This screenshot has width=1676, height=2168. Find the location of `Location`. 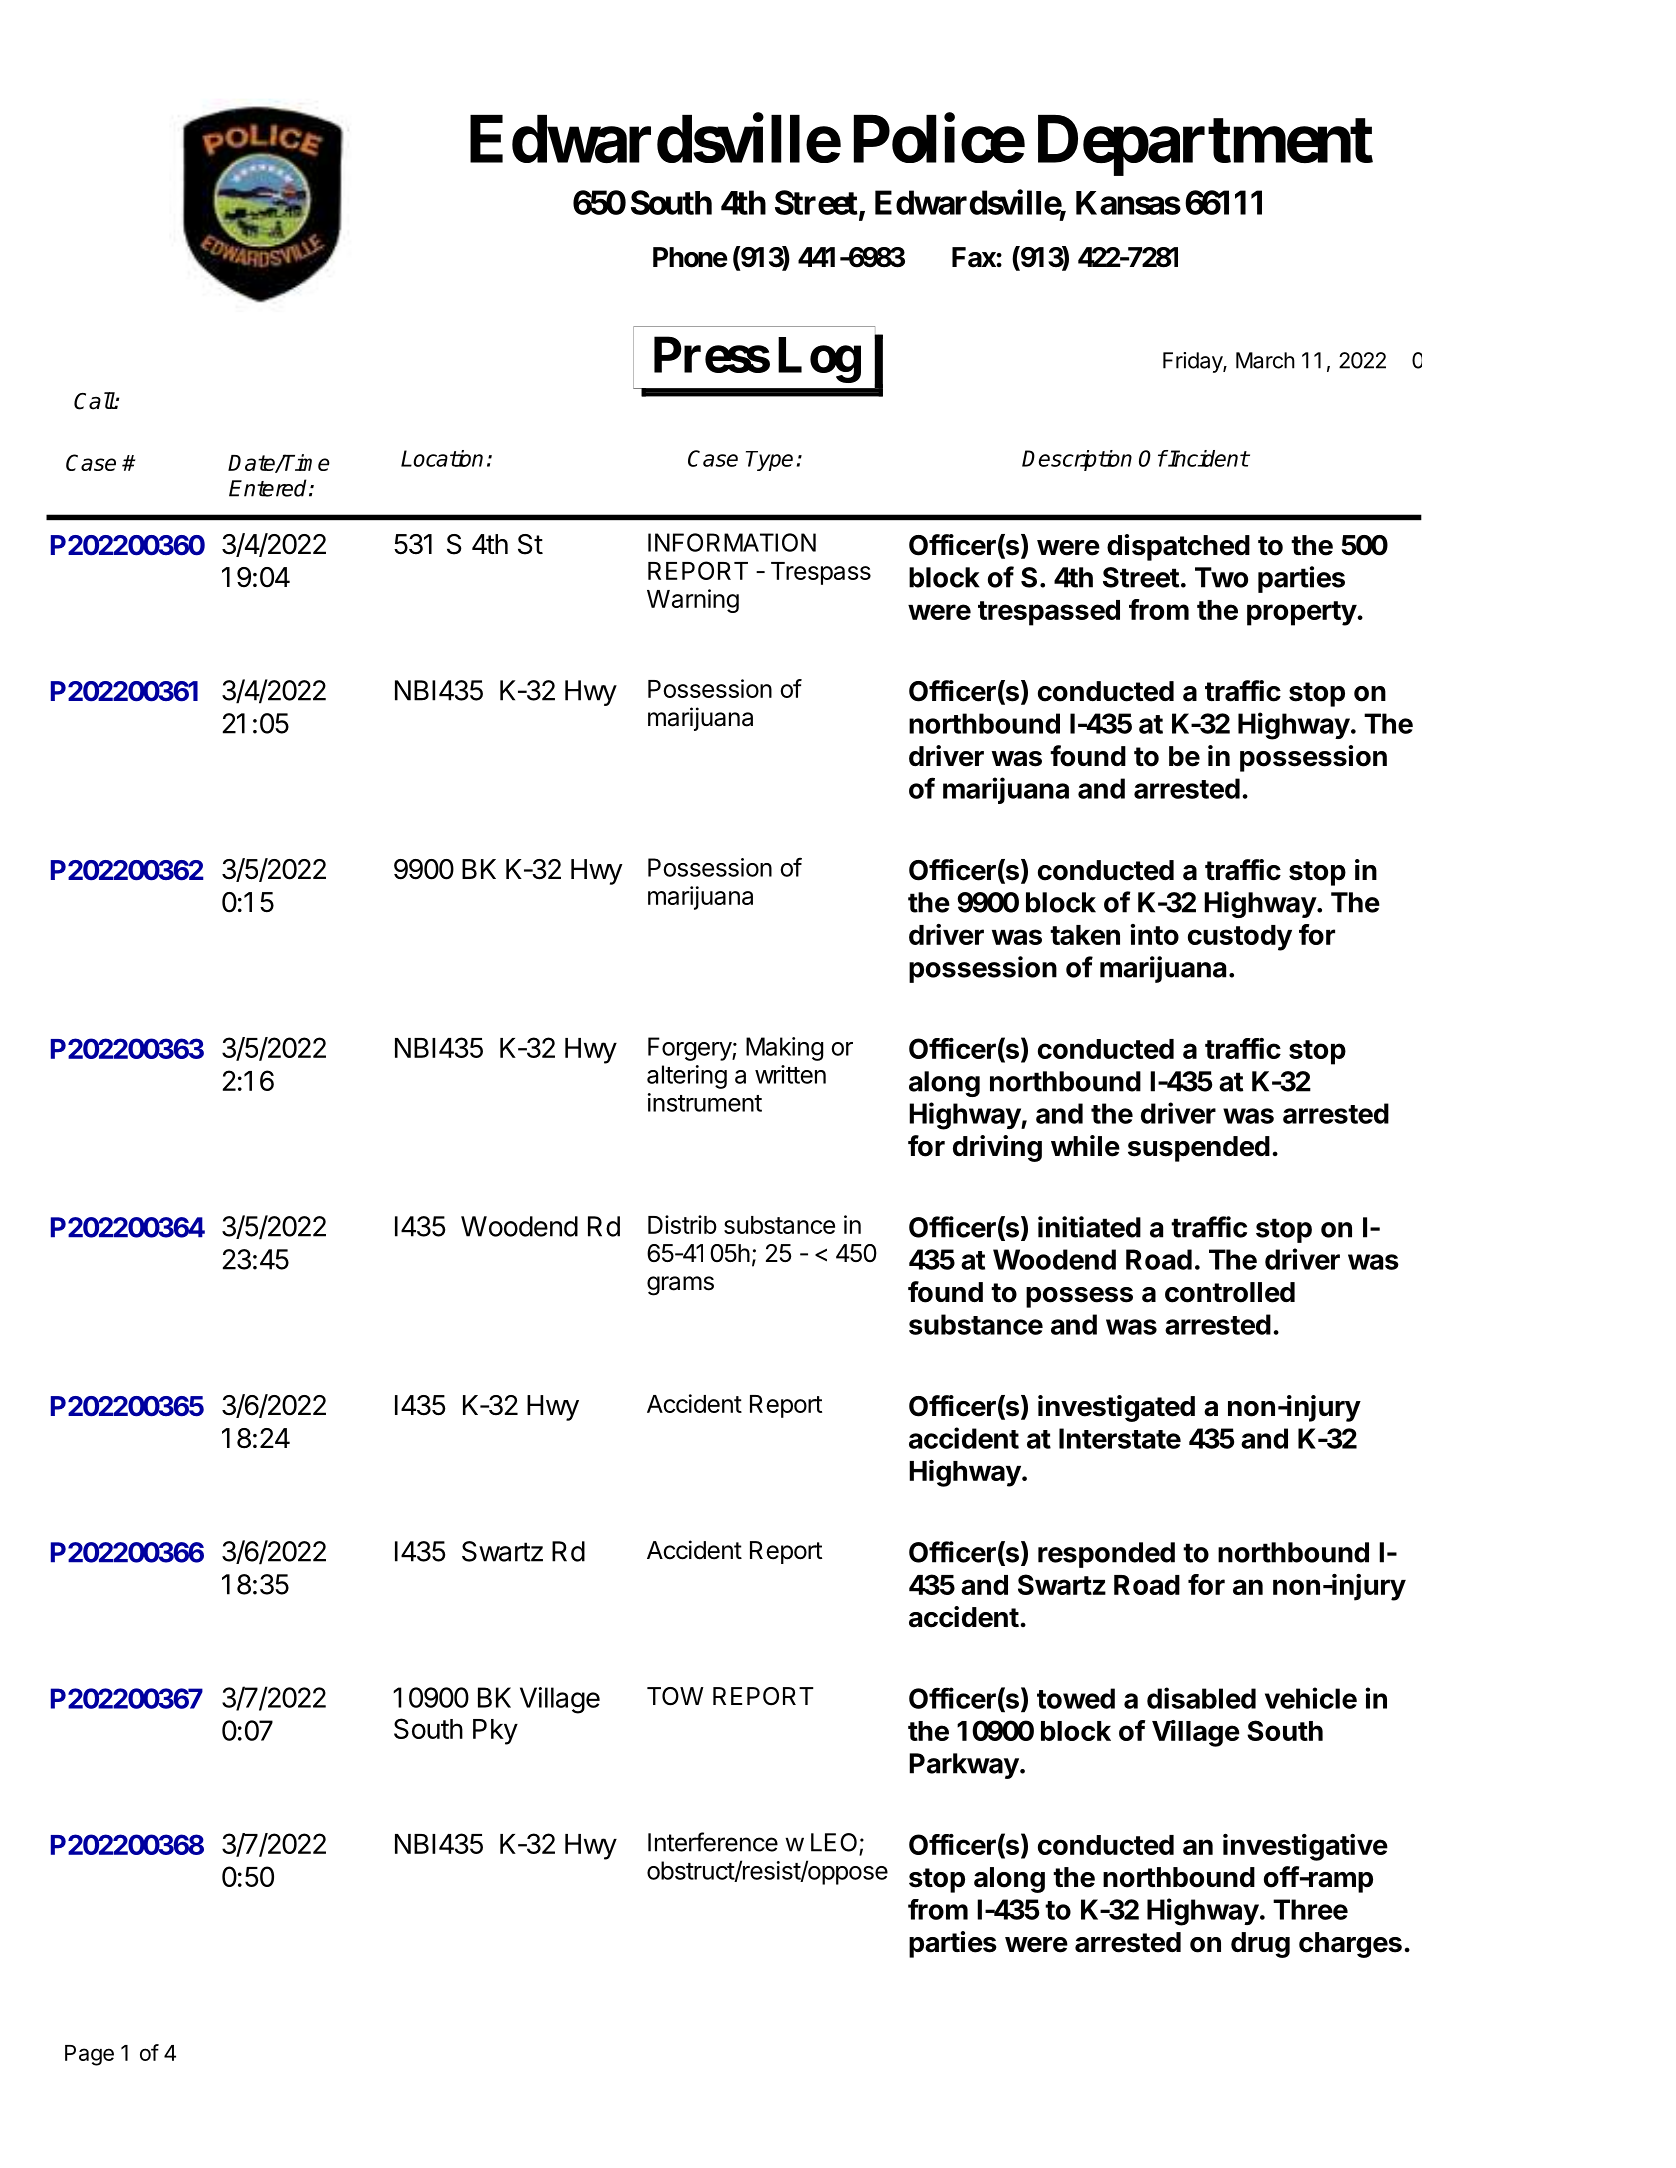

Location is located at coordinates (442, 458).
